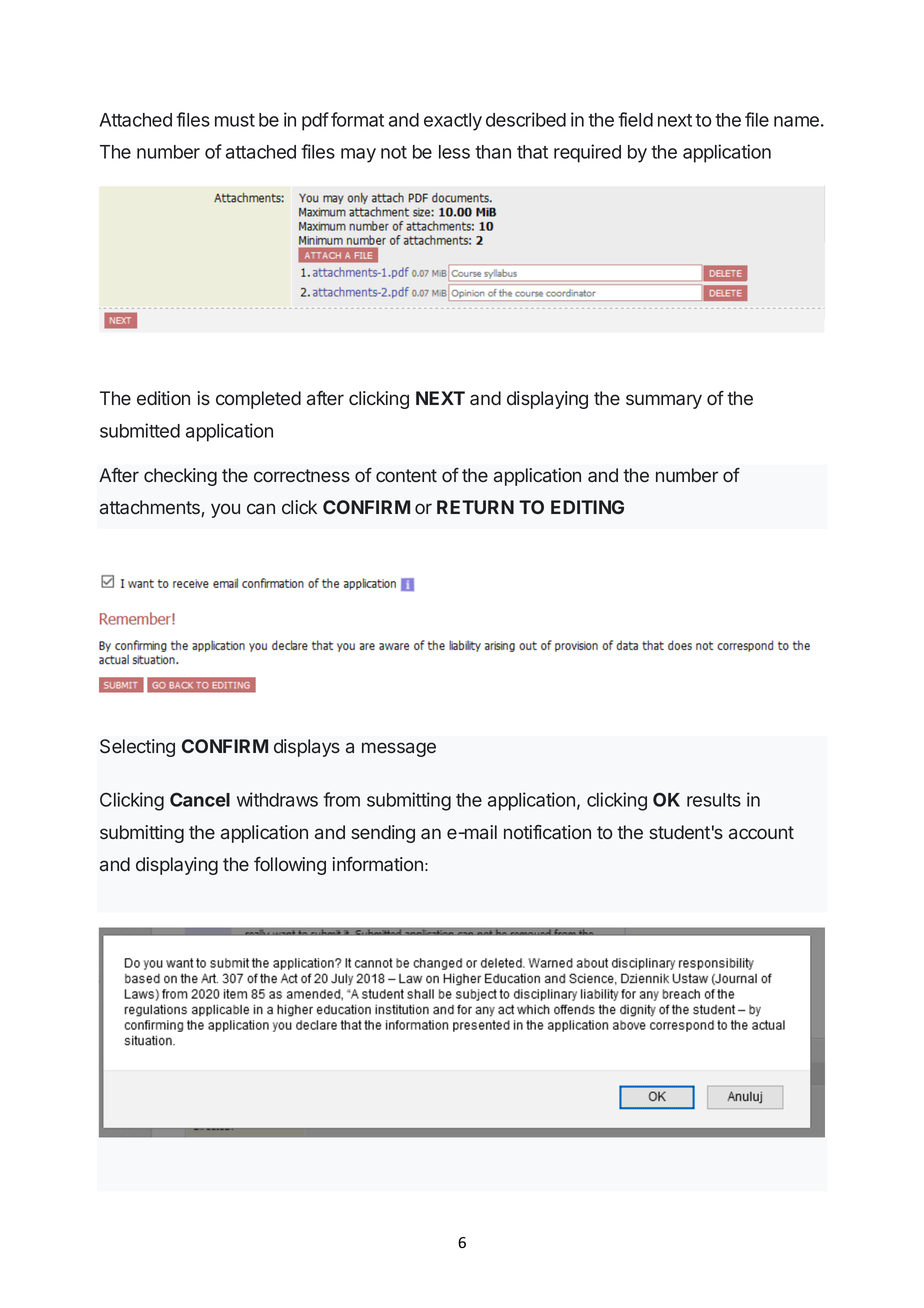  I want to click on sending, so click(383, 834).
